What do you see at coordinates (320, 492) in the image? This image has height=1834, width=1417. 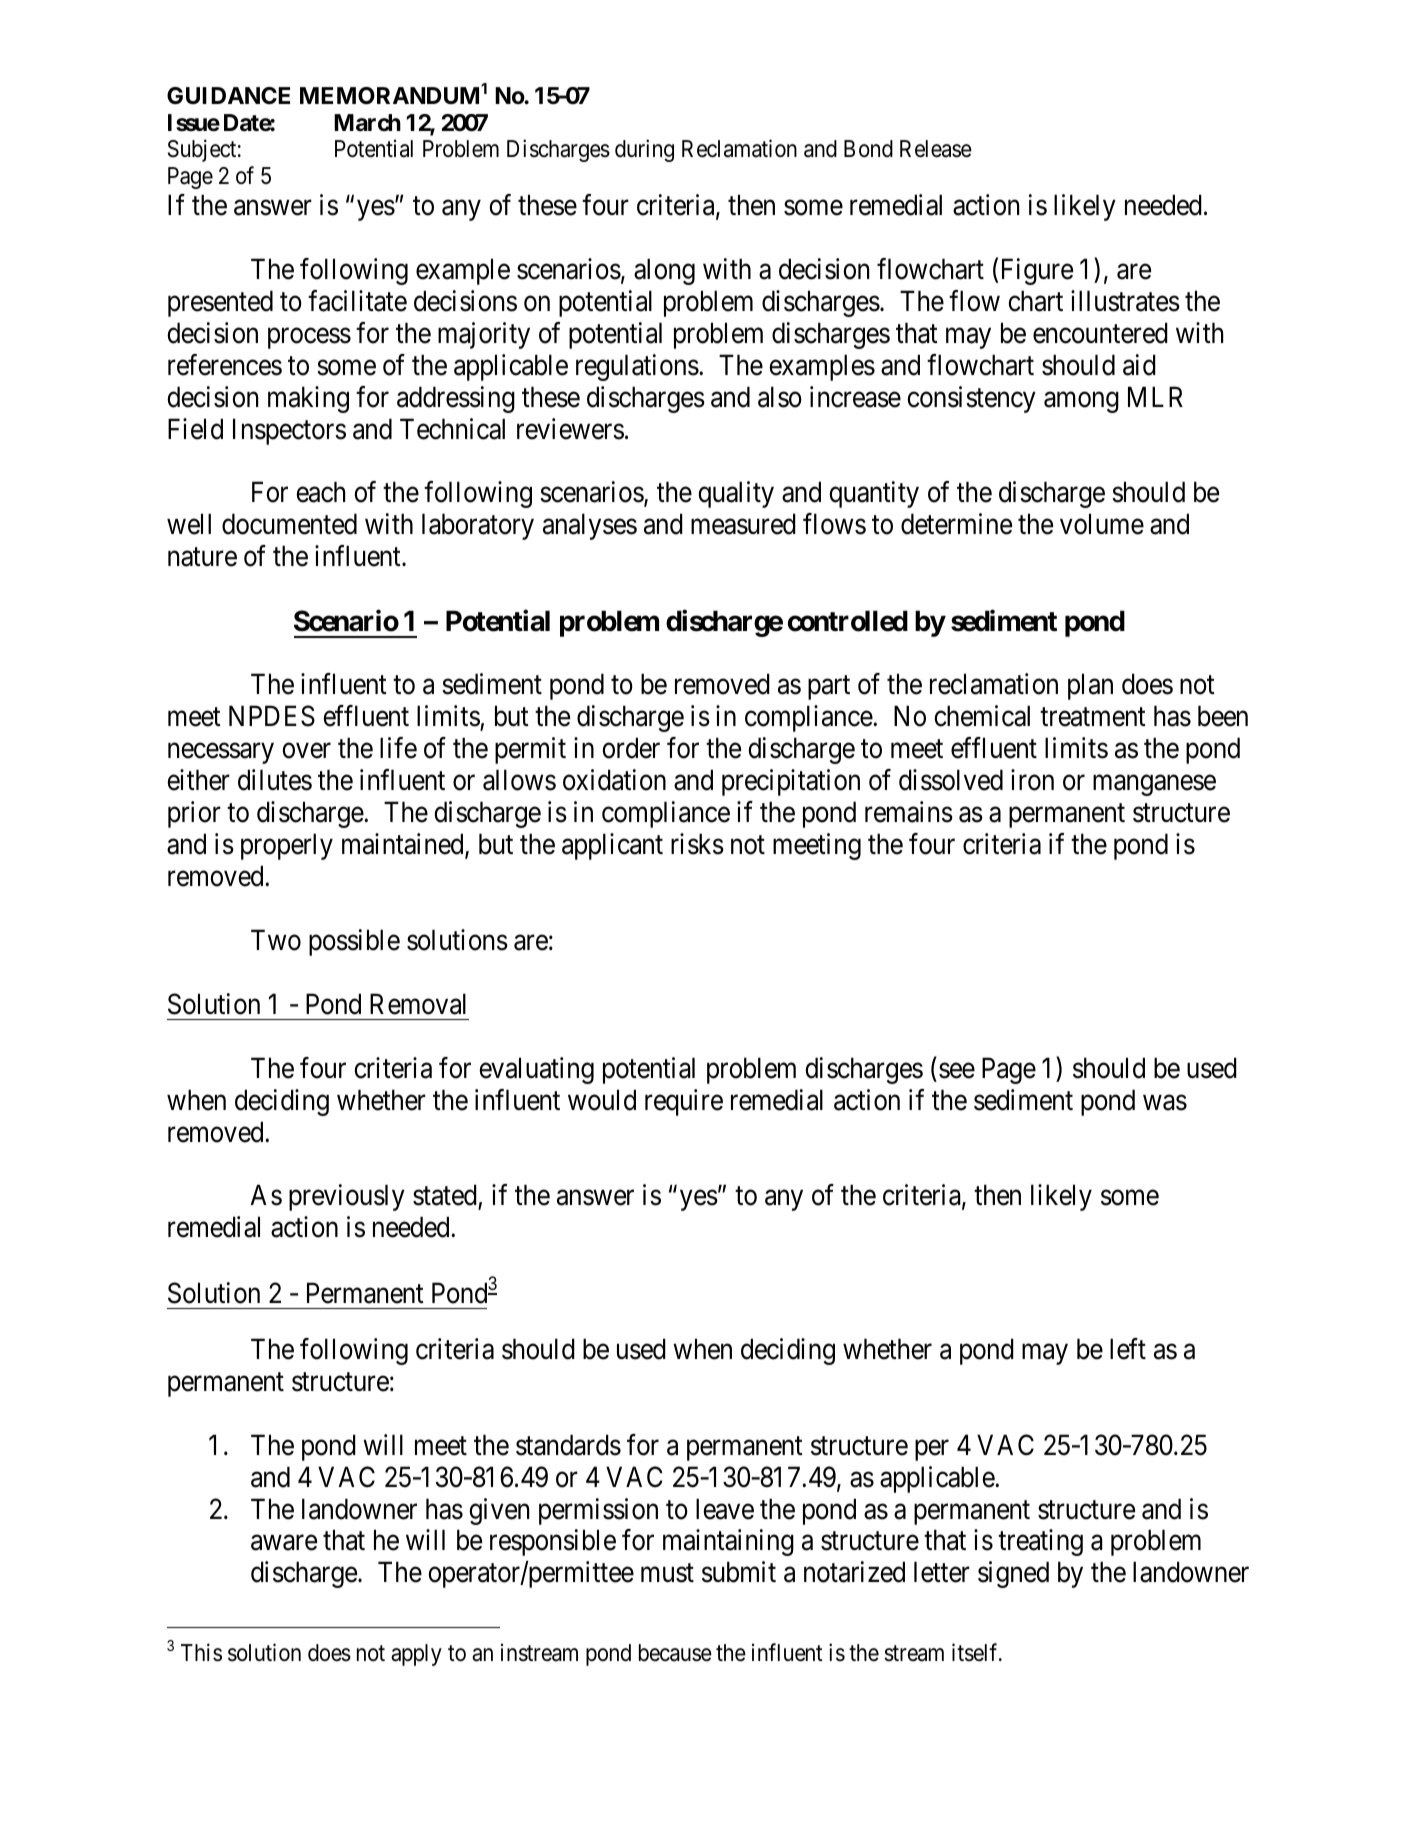 I see `each` at bounding box center [320, 492].
